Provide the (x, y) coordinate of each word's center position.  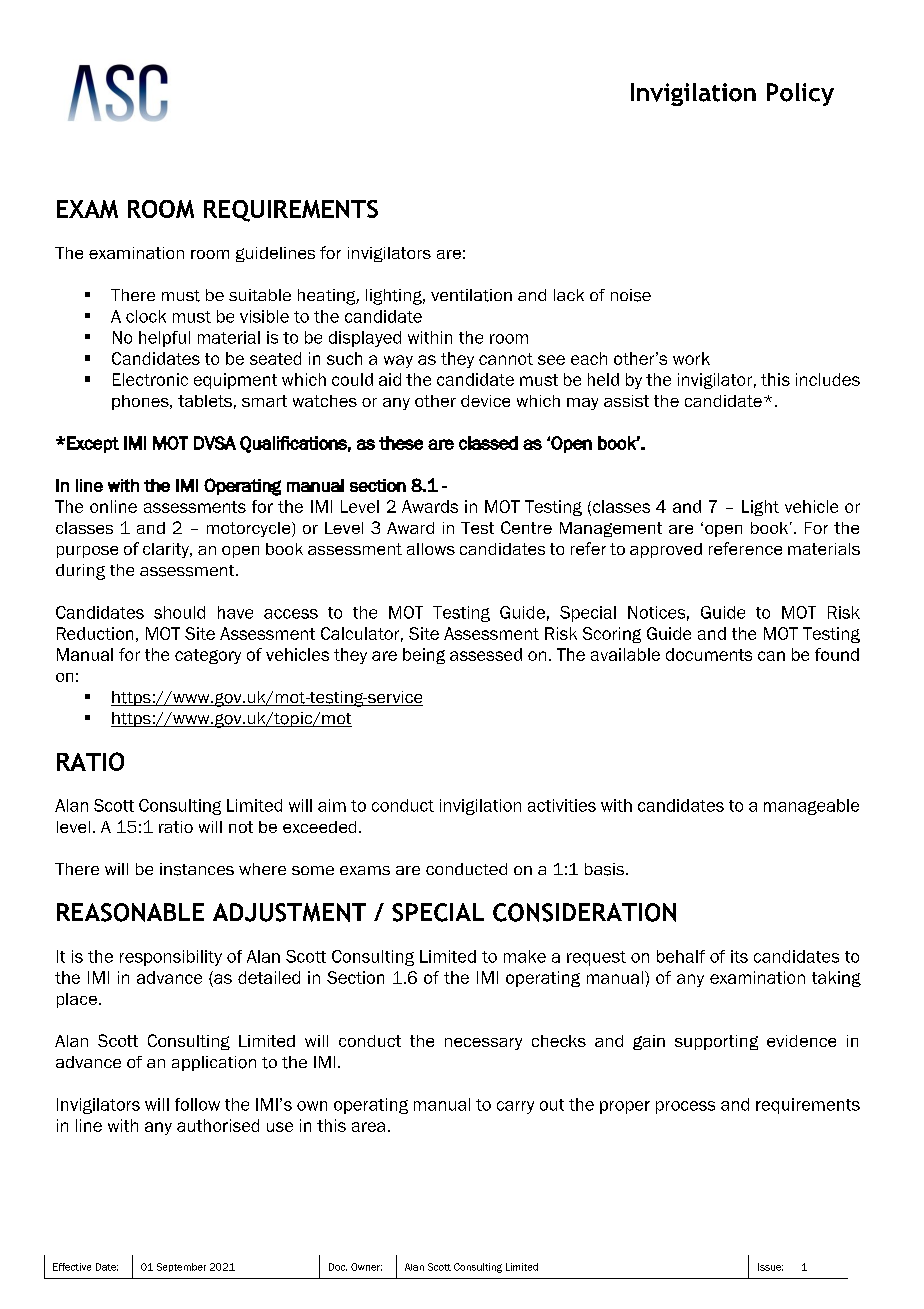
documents (709, 654)
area (368, 1127)
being (424, 656)
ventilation (471, 295)
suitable (260, 295)
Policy (800, 94)
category (208, 656)
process (685, 1107)
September (181, 1267)
